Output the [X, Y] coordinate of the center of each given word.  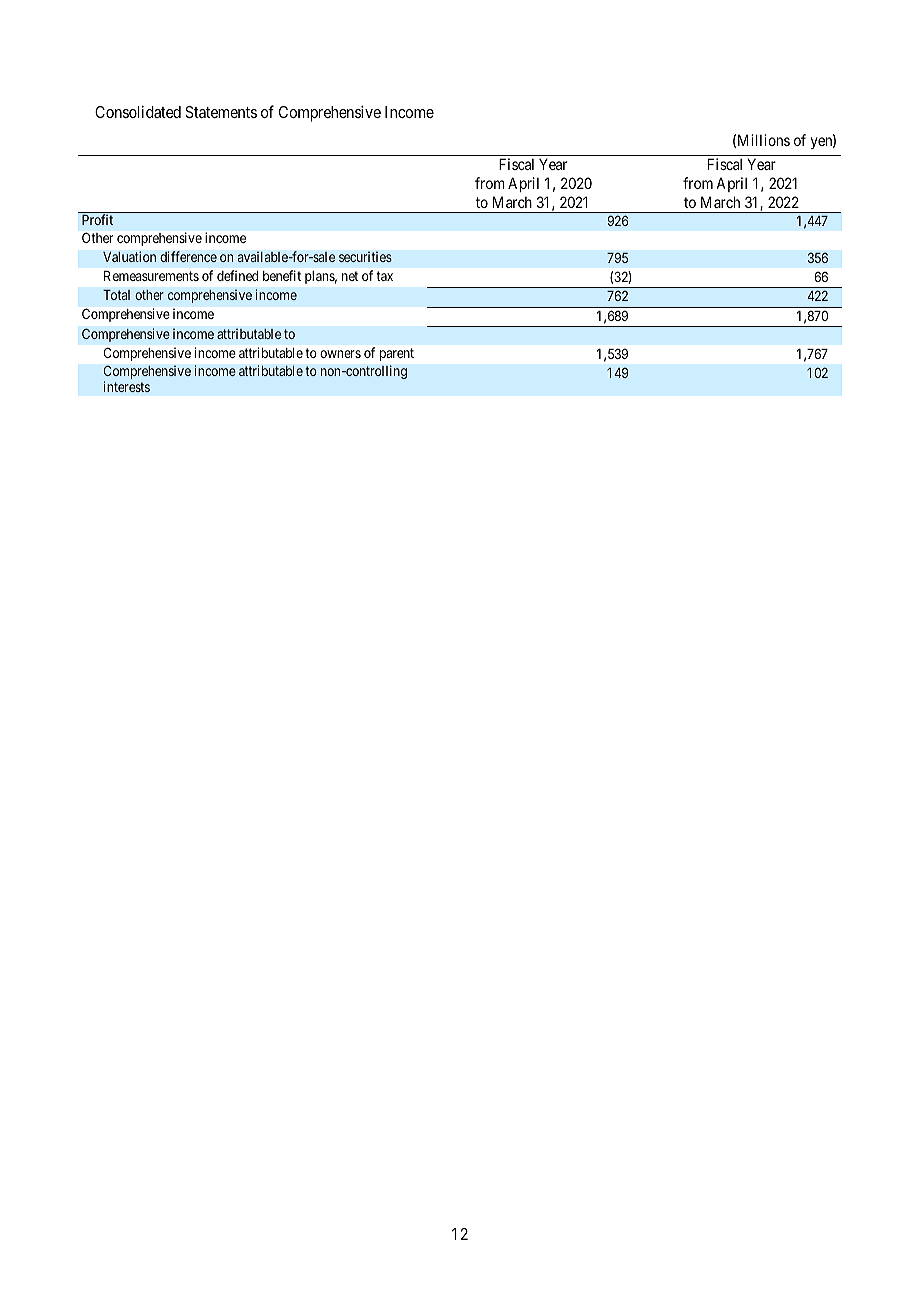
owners [340, 354]
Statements [221, 112]
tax [384, 276]
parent [397, 354]
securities [365, 256]
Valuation [129, 256]
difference [188, 256]
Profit [97, 219]
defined [237, 275]
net [350, 276]
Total [116, 295]
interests [127, 386]
